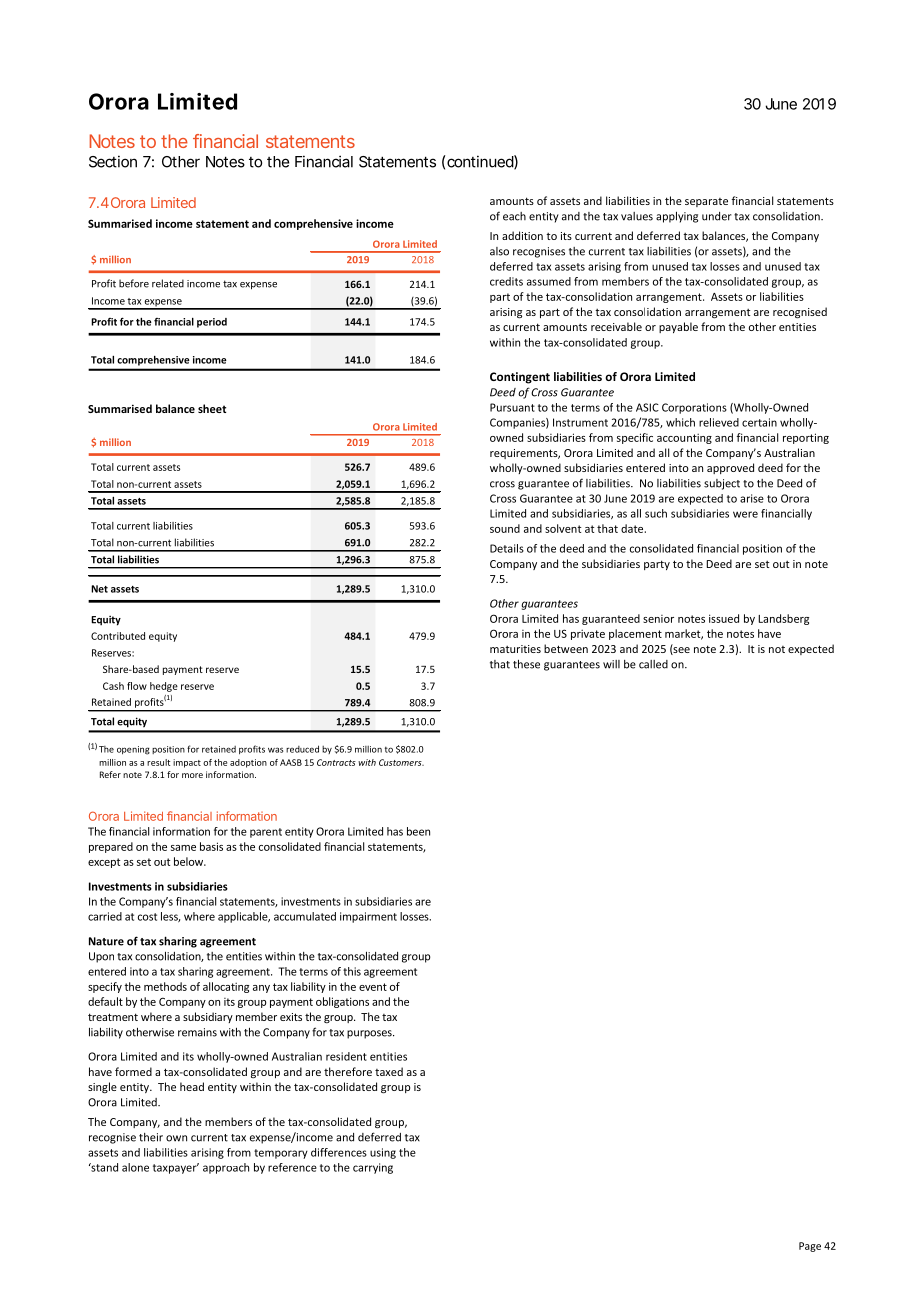  Describe the element at coordinates (717, 216) in the document. I see `under` at that location.
